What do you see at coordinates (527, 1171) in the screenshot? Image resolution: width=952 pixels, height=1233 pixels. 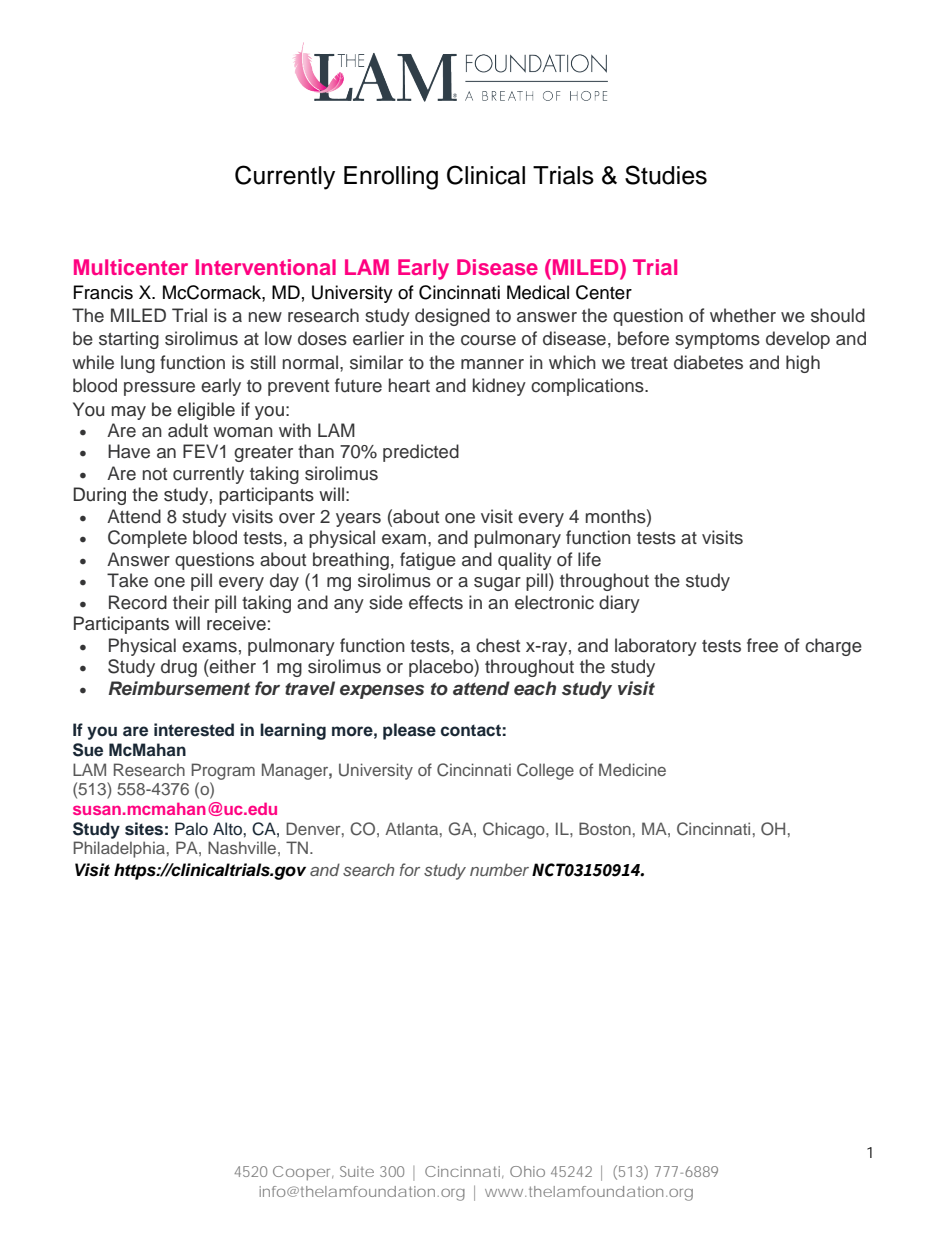 I see `Ohio` at bounding box center [527, 1171].
